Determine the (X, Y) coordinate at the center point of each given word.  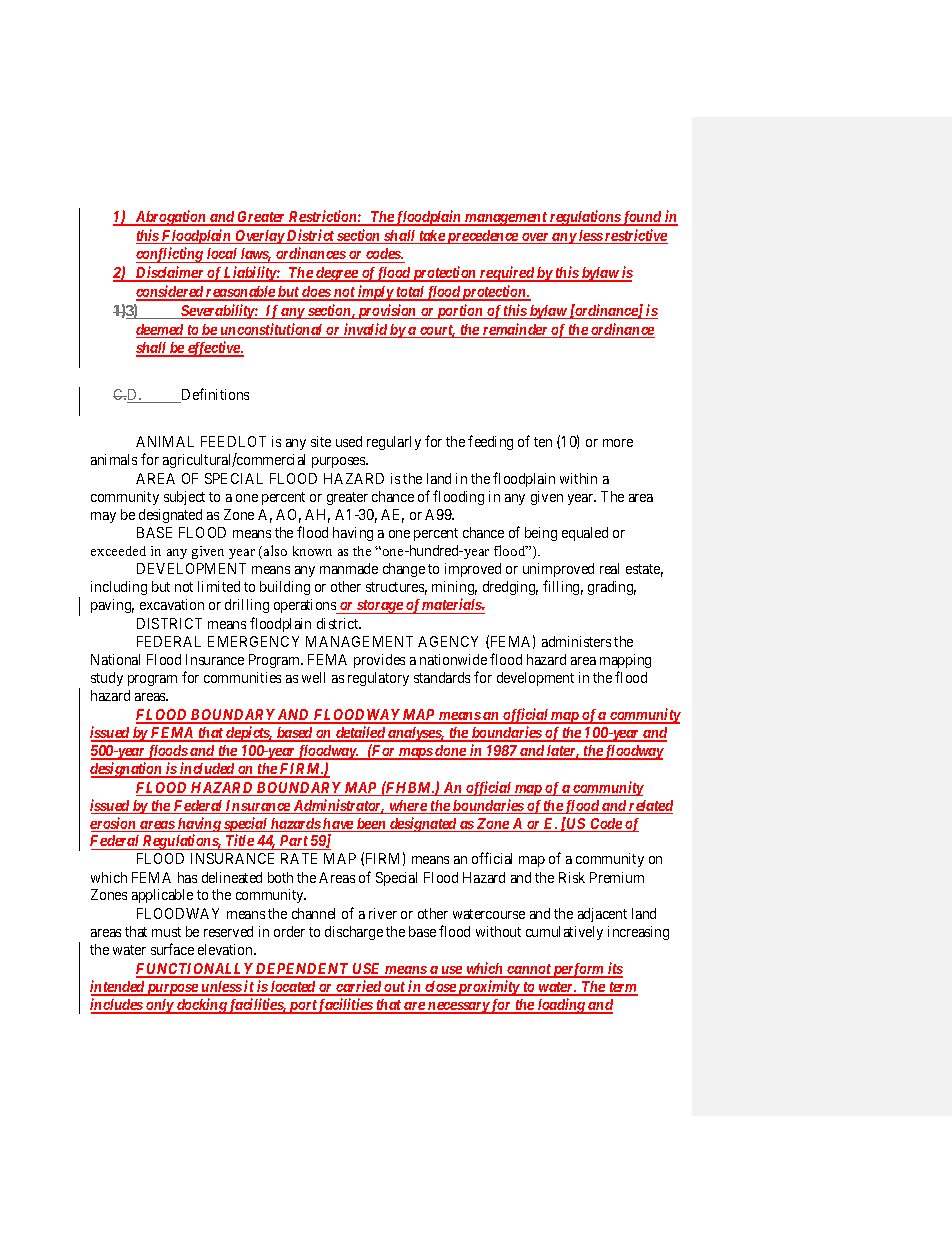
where (408, 807)
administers (576, 641)
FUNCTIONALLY (195, 970)
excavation (172, 604)
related (650, 807)
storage (380, 607)
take (431, 237)
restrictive (635, 236)
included (207, 769)
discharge (354, 933)
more (618, 443)
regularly (394, 443)
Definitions (214, 395)
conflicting (170, 255)
